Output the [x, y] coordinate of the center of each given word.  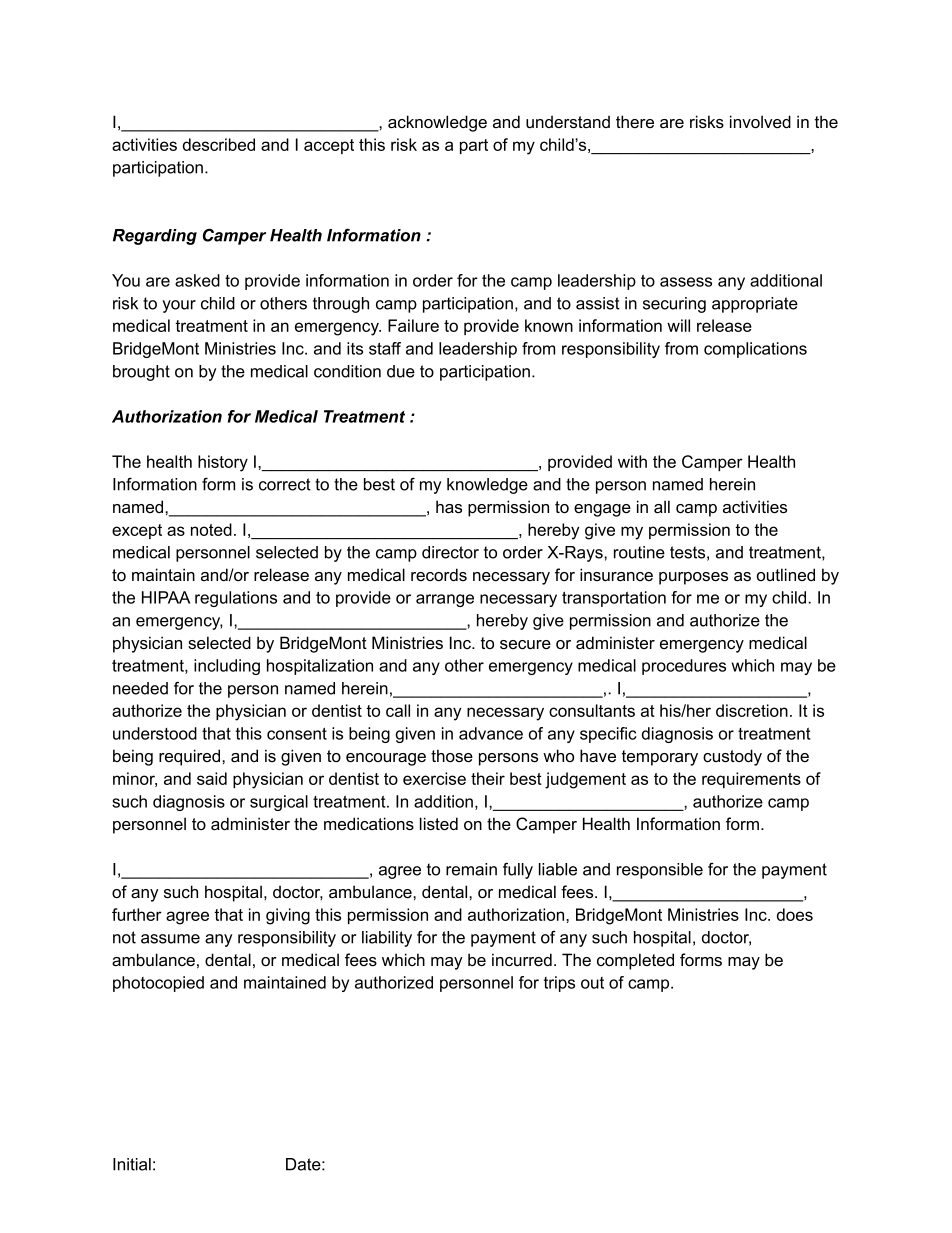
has [449, 507]
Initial [132, 1164]
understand [568, 122]
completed [635, 961]
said [212, 778]
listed [439, 824]
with [632, 461]
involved [760, 122]
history [223, 463]
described [219, 144]
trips [559, 984]
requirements [751, 780]
